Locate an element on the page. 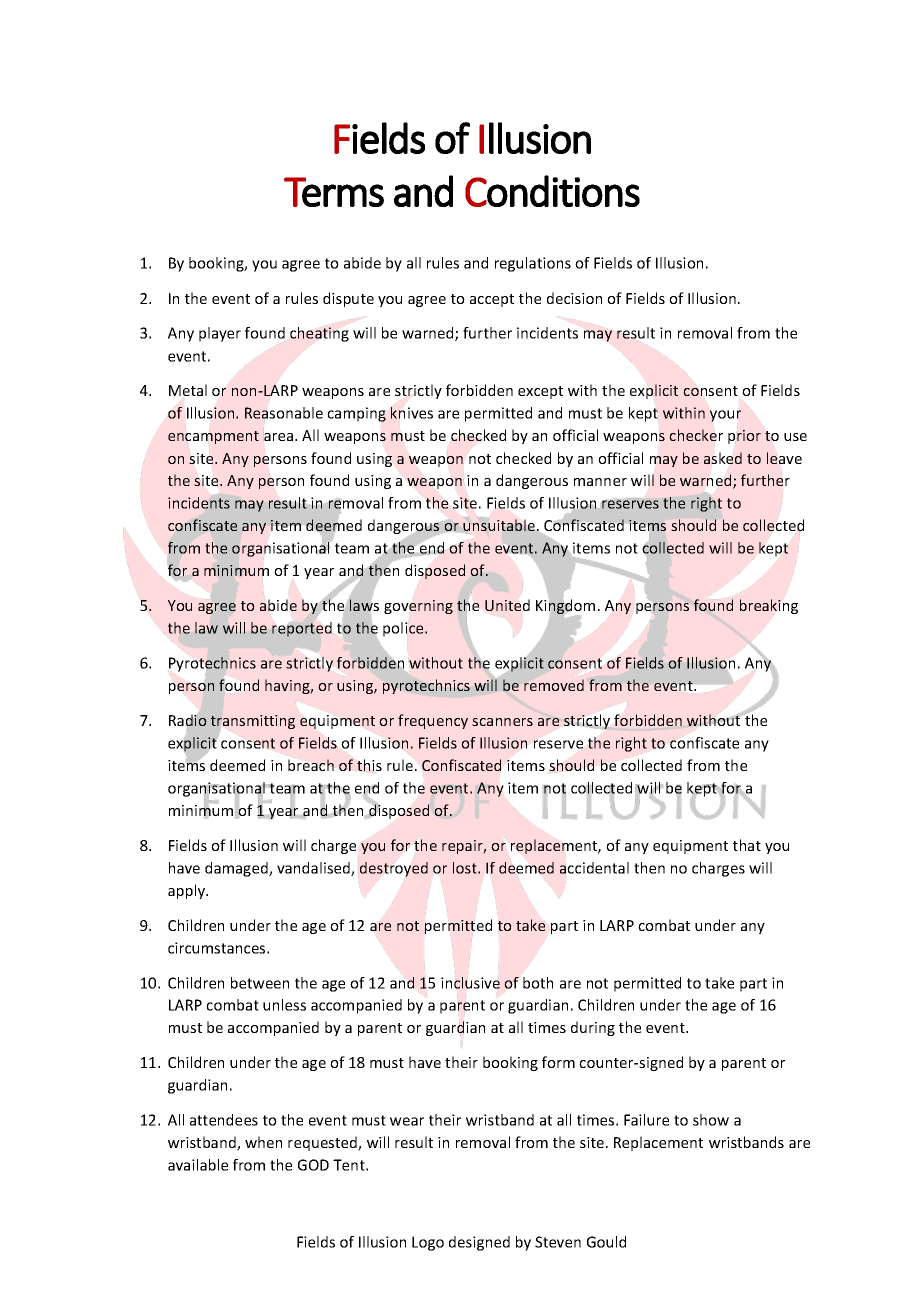 The width and height of the document is (924, 1307). breaking is located at coordinates (769, 606).
